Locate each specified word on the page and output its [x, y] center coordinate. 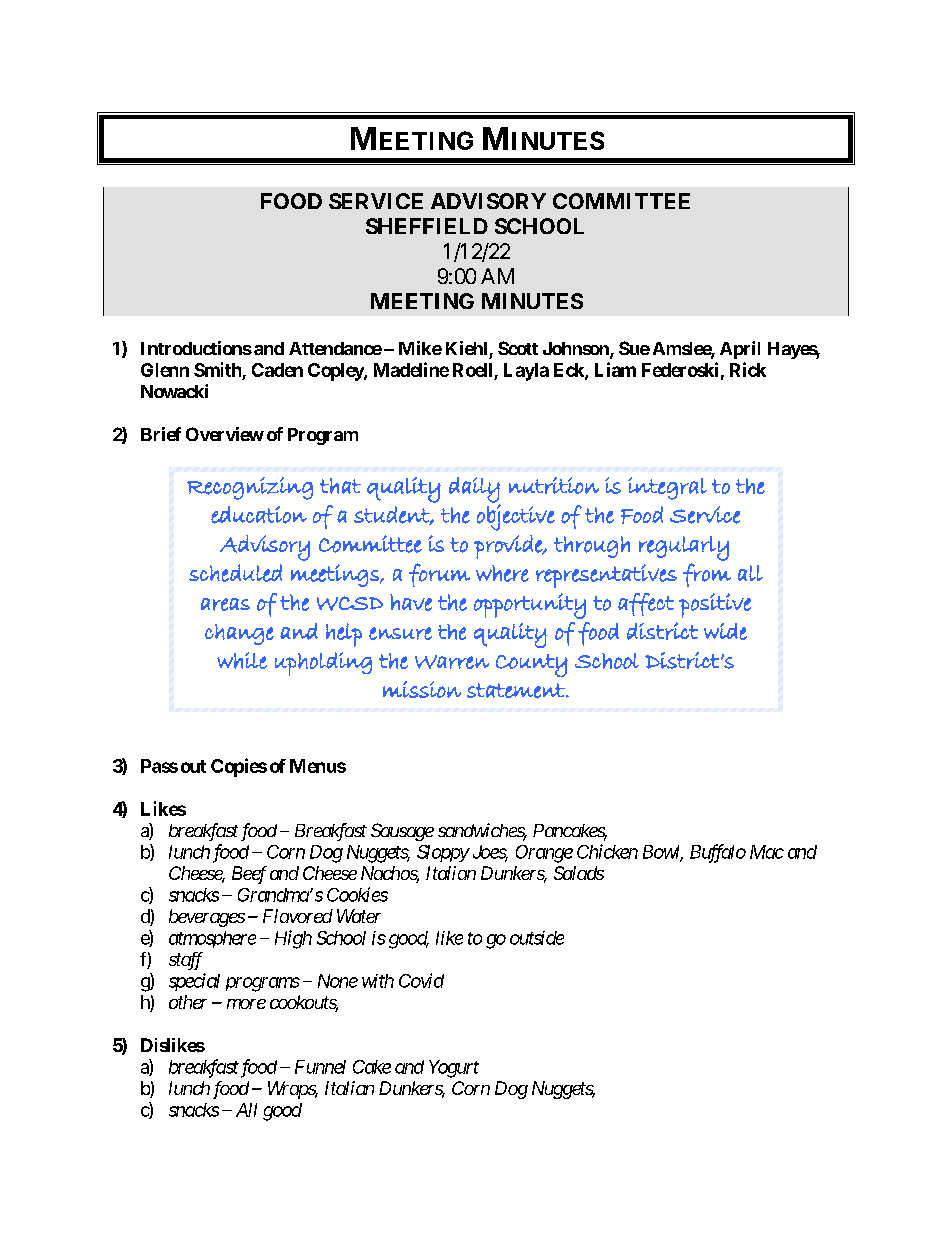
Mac [767, 852]
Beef [249, 875]
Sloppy [443, 853]
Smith [218, 371]
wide [725, 631]
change [239, 634]
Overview [225, 434]
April [740, 350]
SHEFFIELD [427, 226]
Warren [452, 662]
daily [474, 491]
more [246, 1004]
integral [667, 488]
